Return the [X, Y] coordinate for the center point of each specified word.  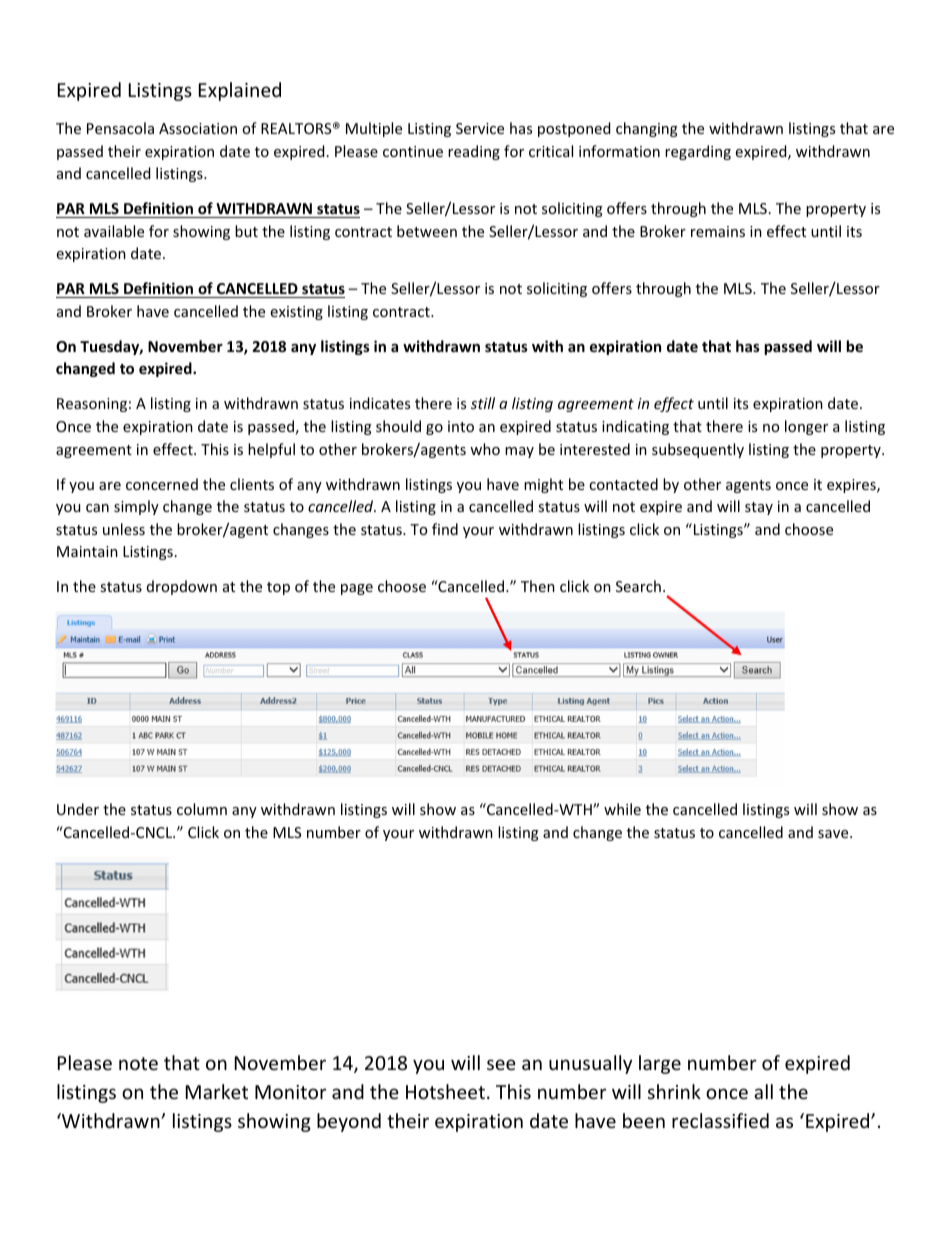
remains [718, 231]
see [501, 1064]
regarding [698, 152]
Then [538, 586]
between [427, 231]
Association [198, 128]
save [834, 834]
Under [78, 809]
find [445, 529]
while [622, 809]
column [202, 809]
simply [136, 507]
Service [480, 128]
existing [297, 313]
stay [759, 508]
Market [217, 1091]
